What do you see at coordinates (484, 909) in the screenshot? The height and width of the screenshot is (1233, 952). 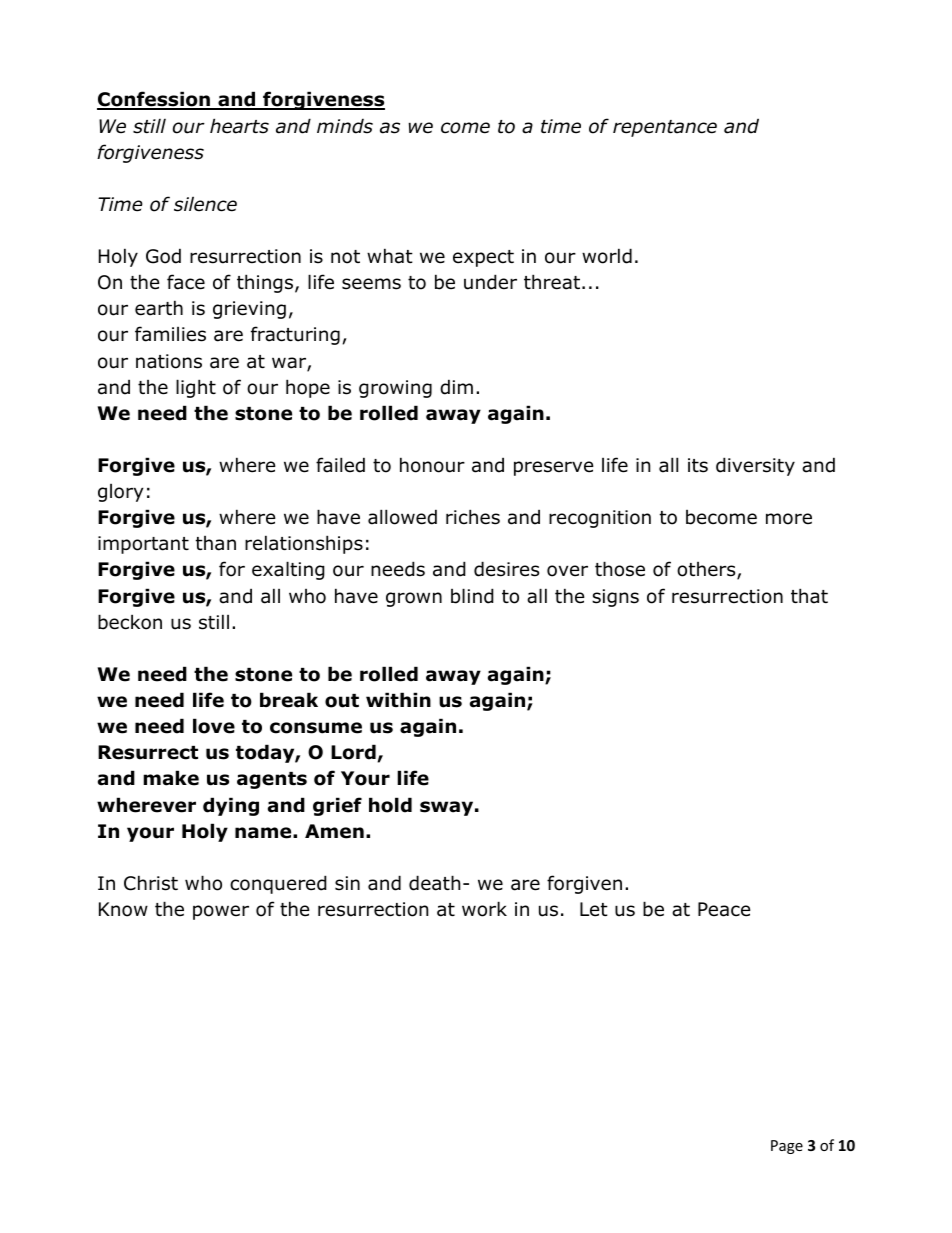 I see `work` at bounding box center [484, 909].
